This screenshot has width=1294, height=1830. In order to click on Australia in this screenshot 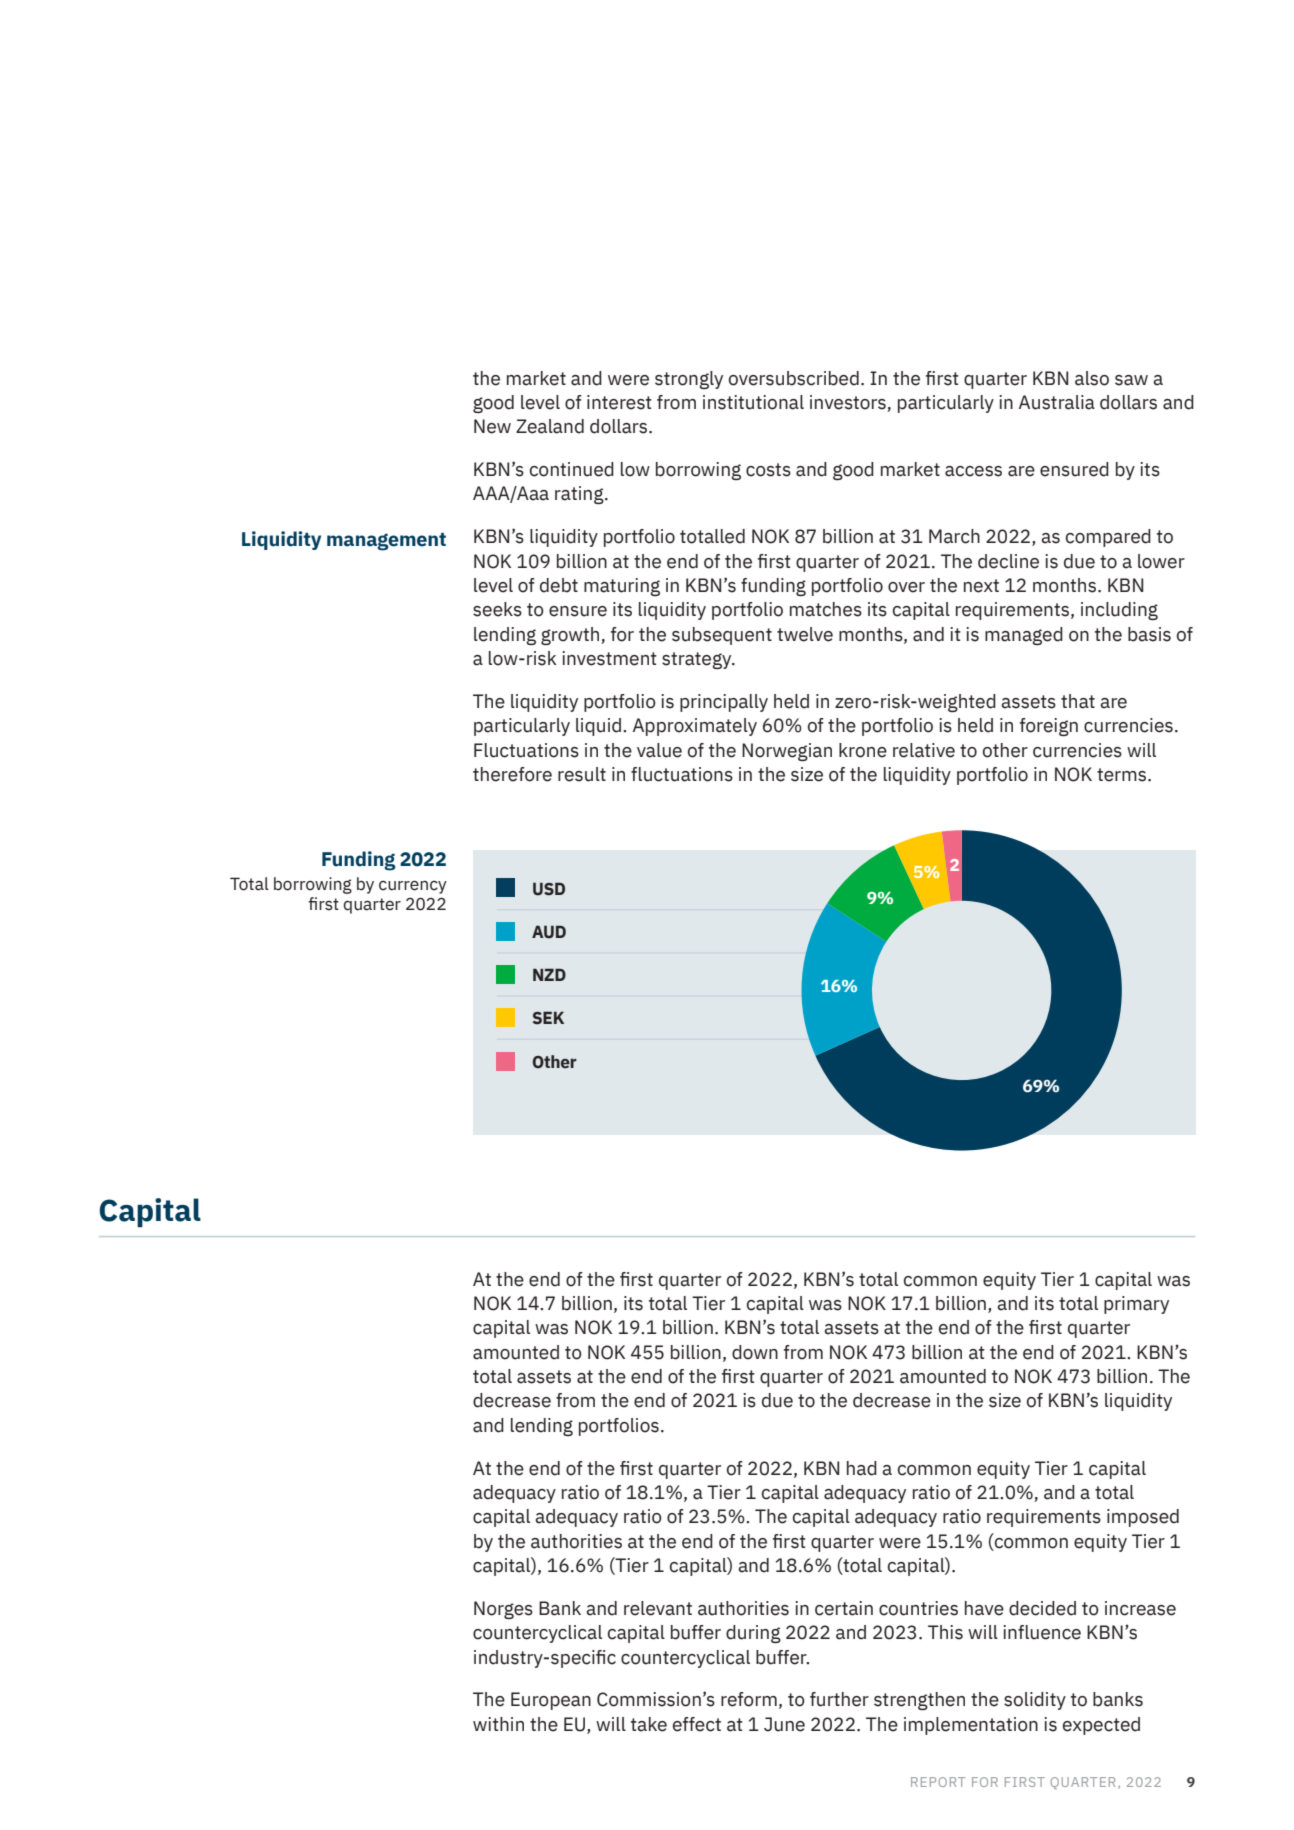, I will do `click(1057, 402)`.
